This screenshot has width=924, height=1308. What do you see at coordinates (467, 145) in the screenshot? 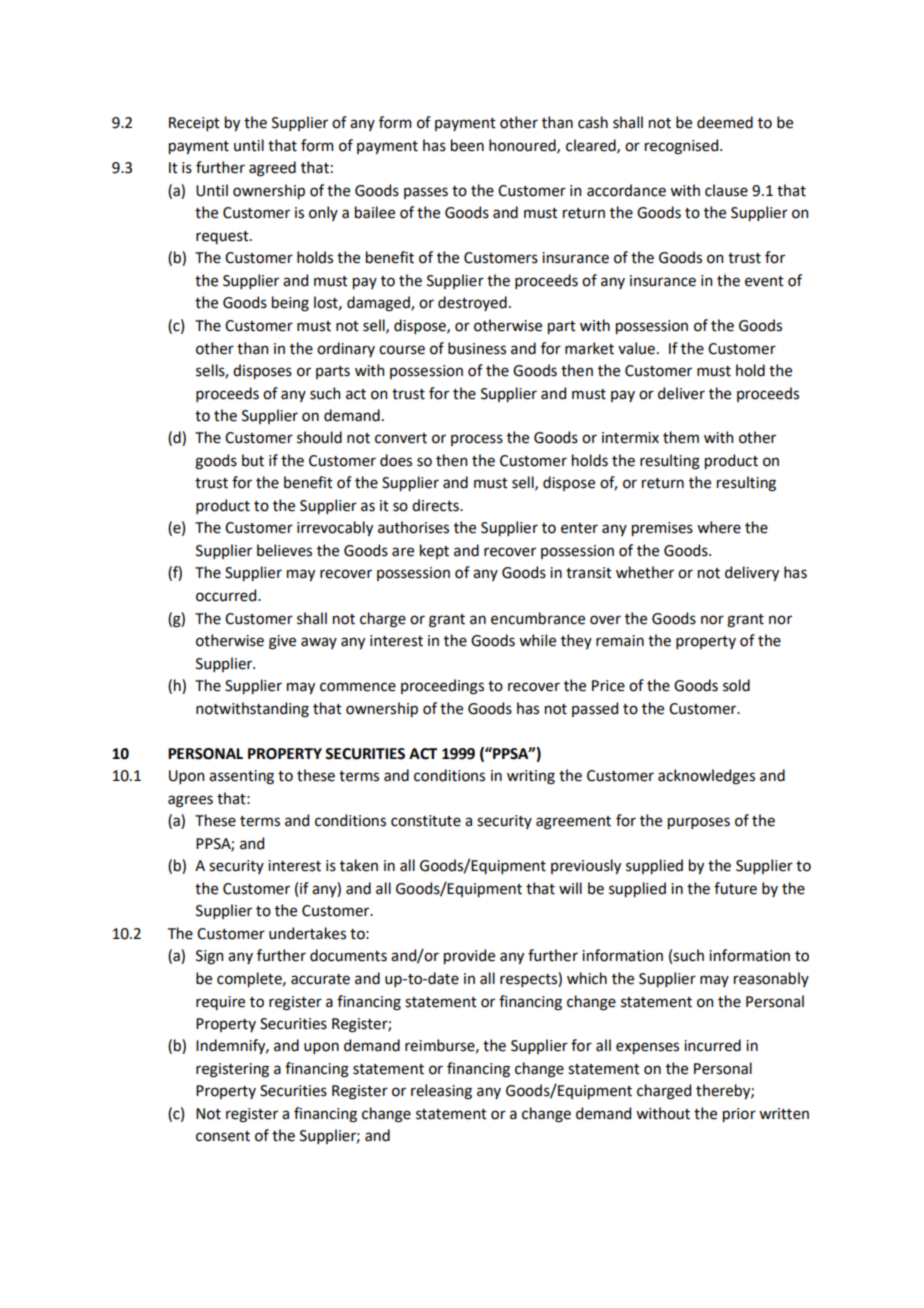
I see `been` at bounding box center [467, 145].
